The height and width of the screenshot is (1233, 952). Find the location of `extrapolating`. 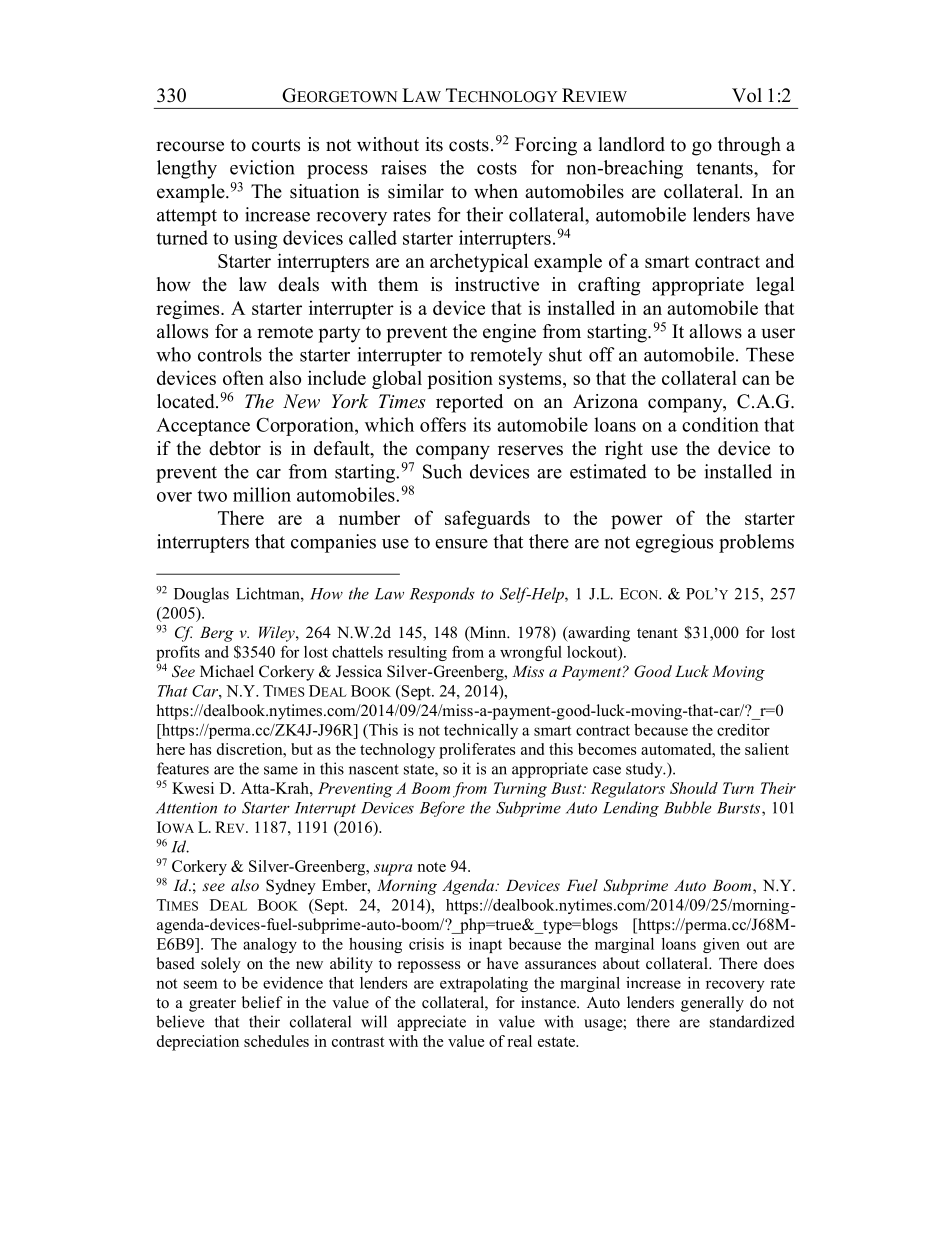

extrapolating is located at coordinates (484, 984).
